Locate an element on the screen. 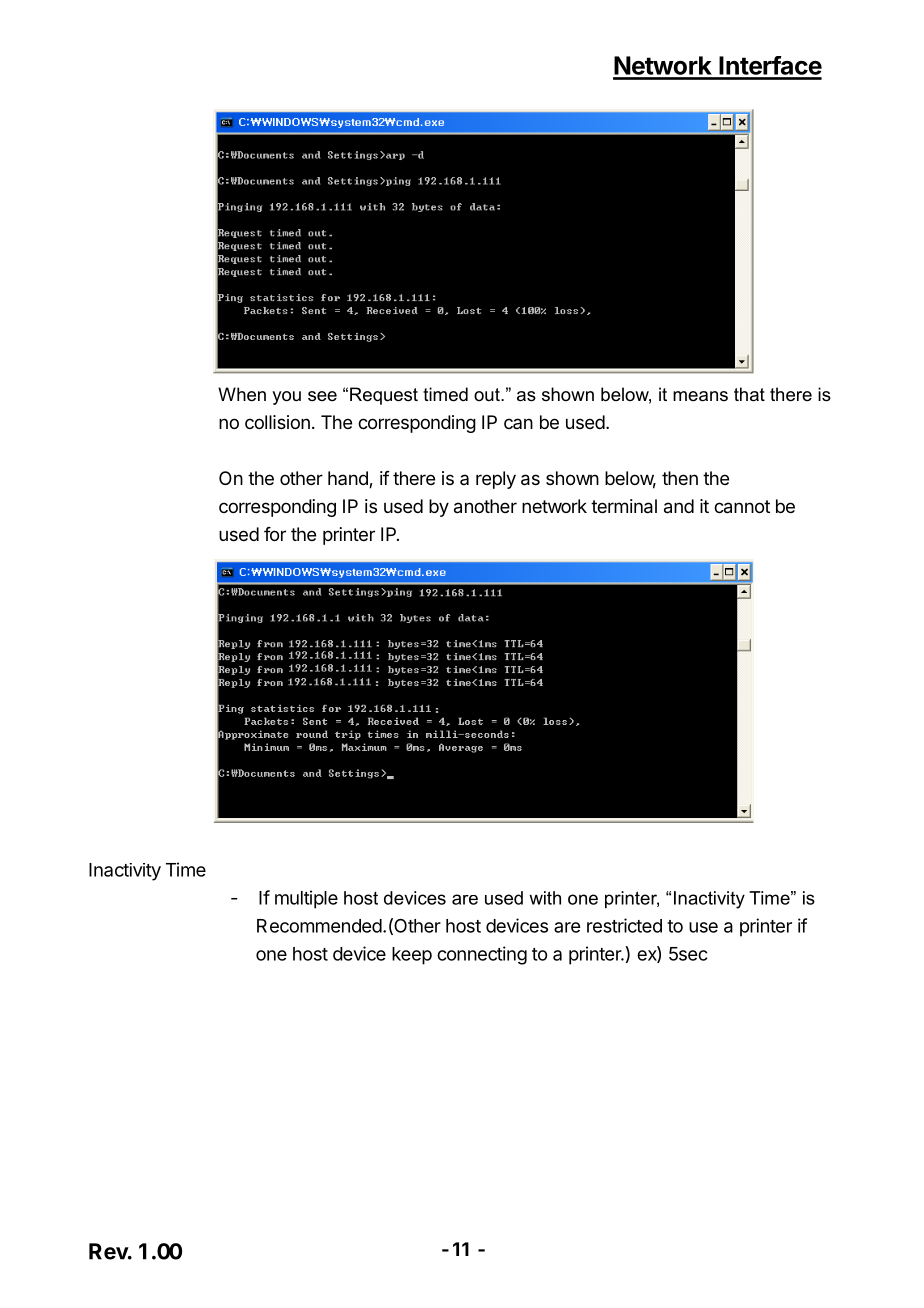 The image size is (924, 1308). for is located at coordinates (275, 534).
